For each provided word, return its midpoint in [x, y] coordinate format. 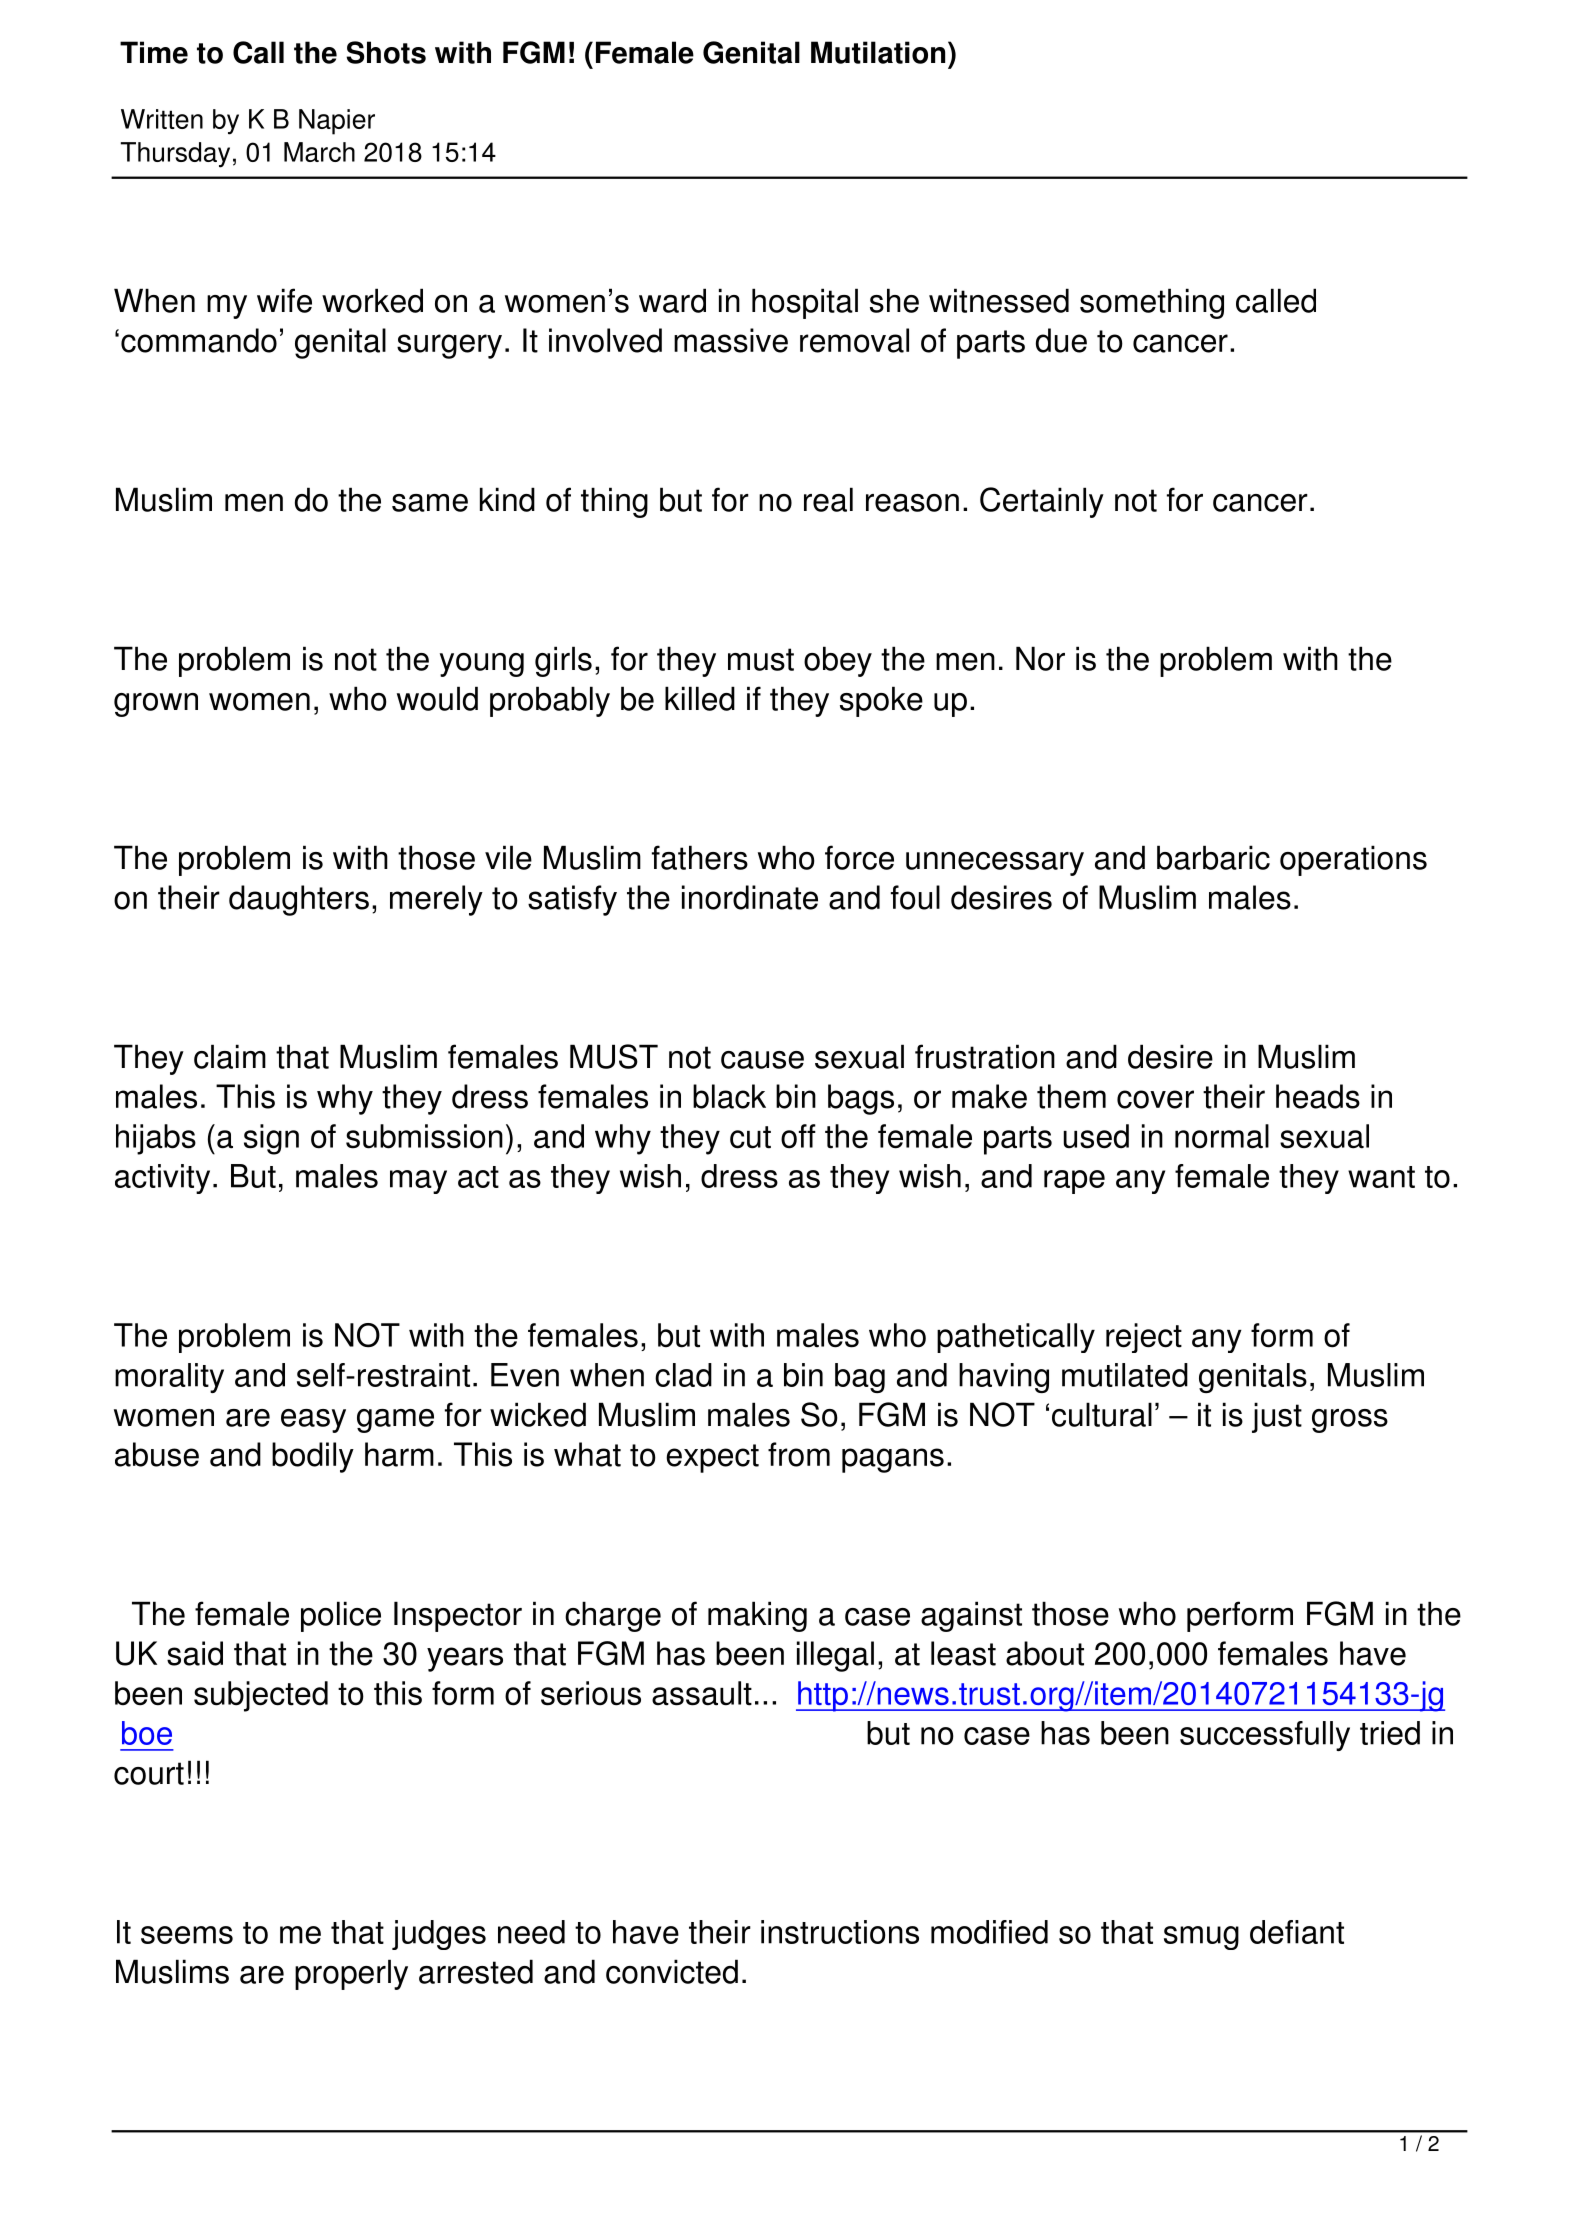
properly [351, 1974]
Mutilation [878, 52]
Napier [337, 122]
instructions [840, 1932]
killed [700, 698]
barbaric [1213, 857]
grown [156, 705]
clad [683, 1375]
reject [1144, 1338]
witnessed [999, 300]
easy [313, 1421]
